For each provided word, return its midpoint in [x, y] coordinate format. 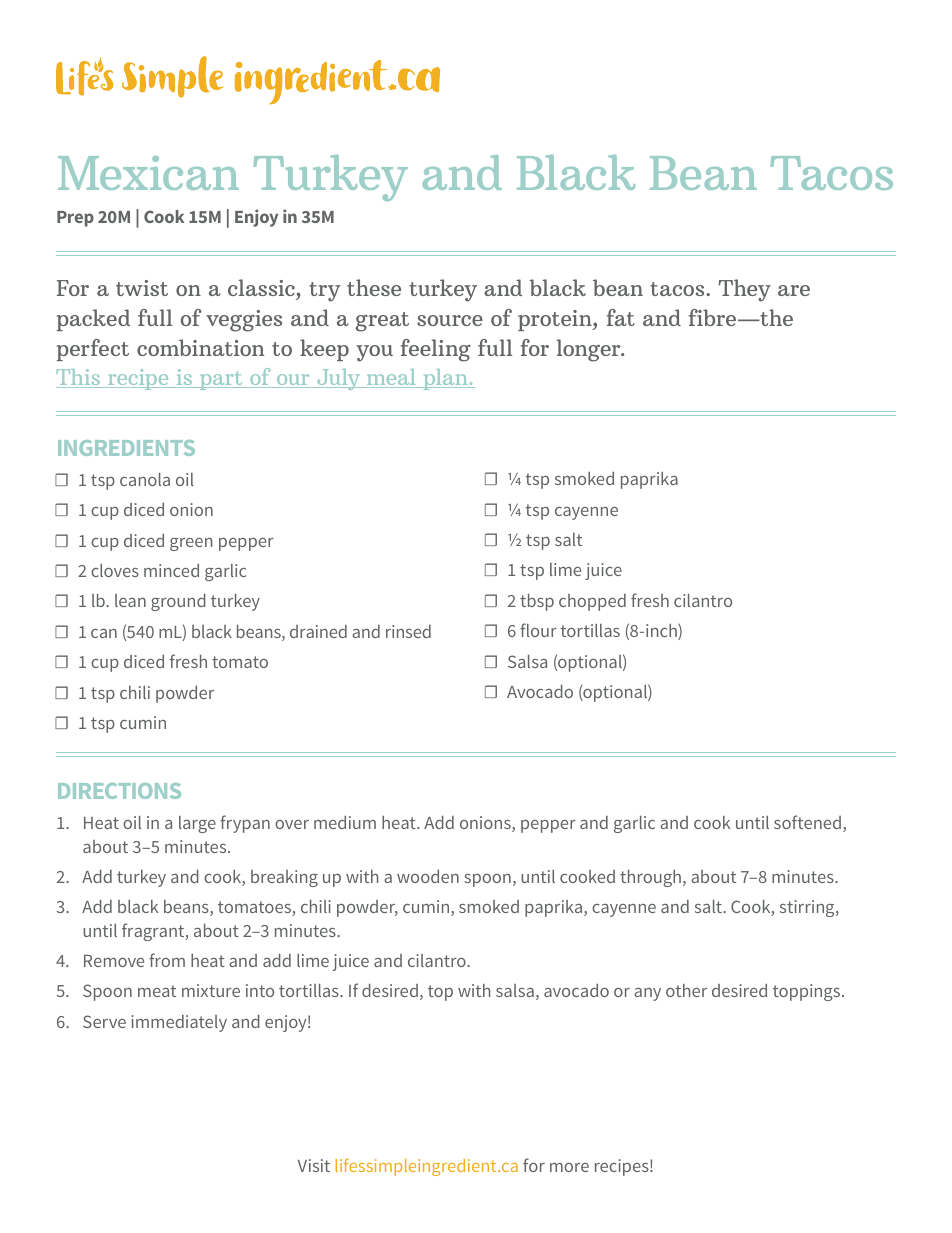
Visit [314, 1165]
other [686, 990]
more [569, 1167]
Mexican [148, 173]
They [744, 290]
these [374, 287]
